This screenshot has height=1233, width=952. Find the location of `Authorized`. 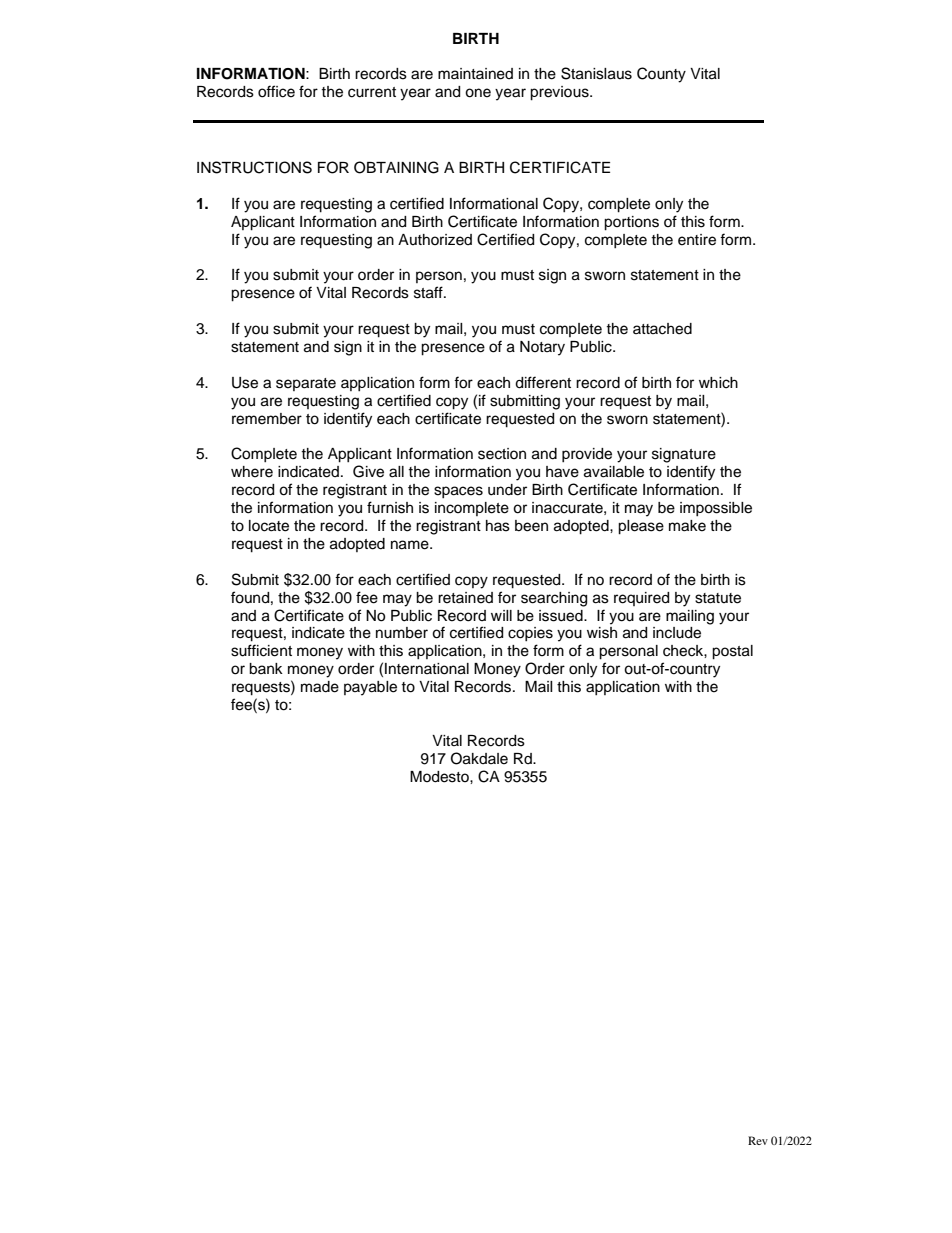

Authorized is located at coordinates (435, 240).
